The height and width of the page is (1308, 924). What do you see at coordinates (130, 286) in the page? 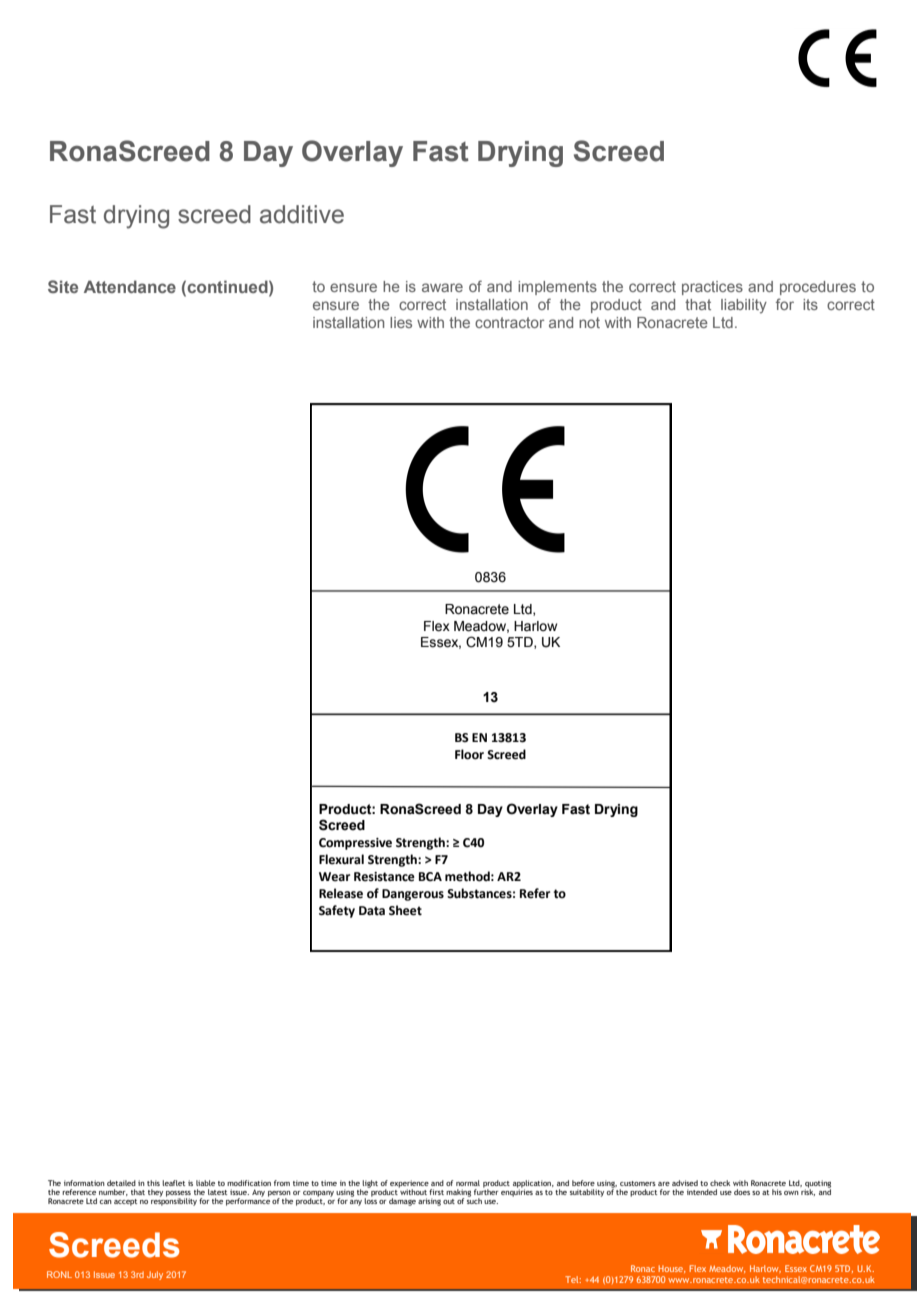
I see `Attendance` at bounding box center [130, 286].
